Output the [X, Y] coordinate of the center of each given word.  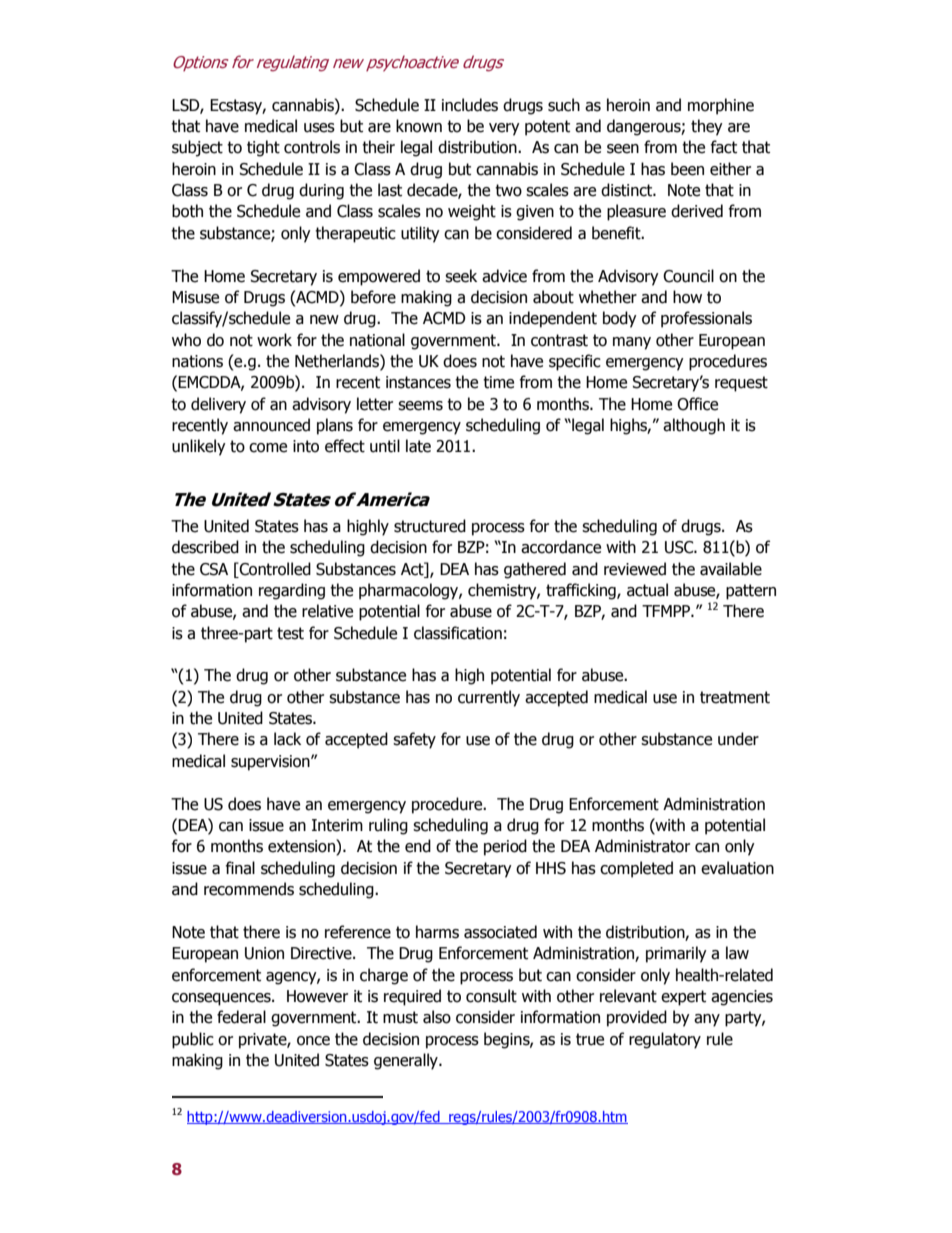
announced [271, 425]
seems [420, 406]
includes [470, 105]
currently [489, 698]
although [694, 426]
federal [241, 1017]
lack [287, 739]
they [707, 127]
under [738, 739]
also [437, 1017]
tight [263, 148]
